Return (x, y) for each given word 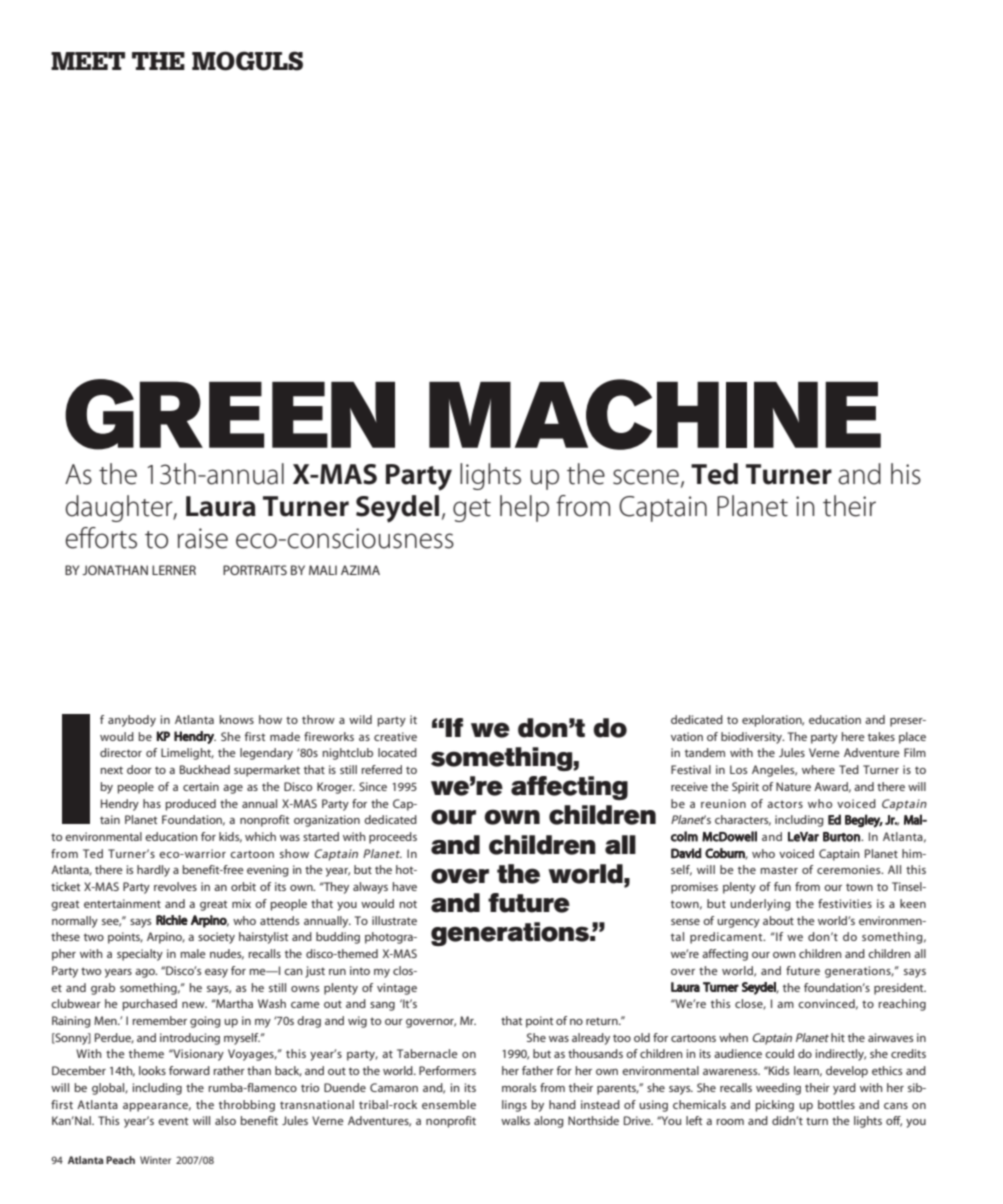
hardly (153, 871)
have (405, 886)
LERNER (174, 570)
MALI (323, 570)
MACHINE (655, 414)
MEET (88, 61)
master (779, 870)
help (524, 508)
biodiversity (752, 738)
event (173, 1121)
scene (646, 477)
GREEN (230, 414)
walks (515, 1120)
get (472, 510)
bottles (836, 1104)
